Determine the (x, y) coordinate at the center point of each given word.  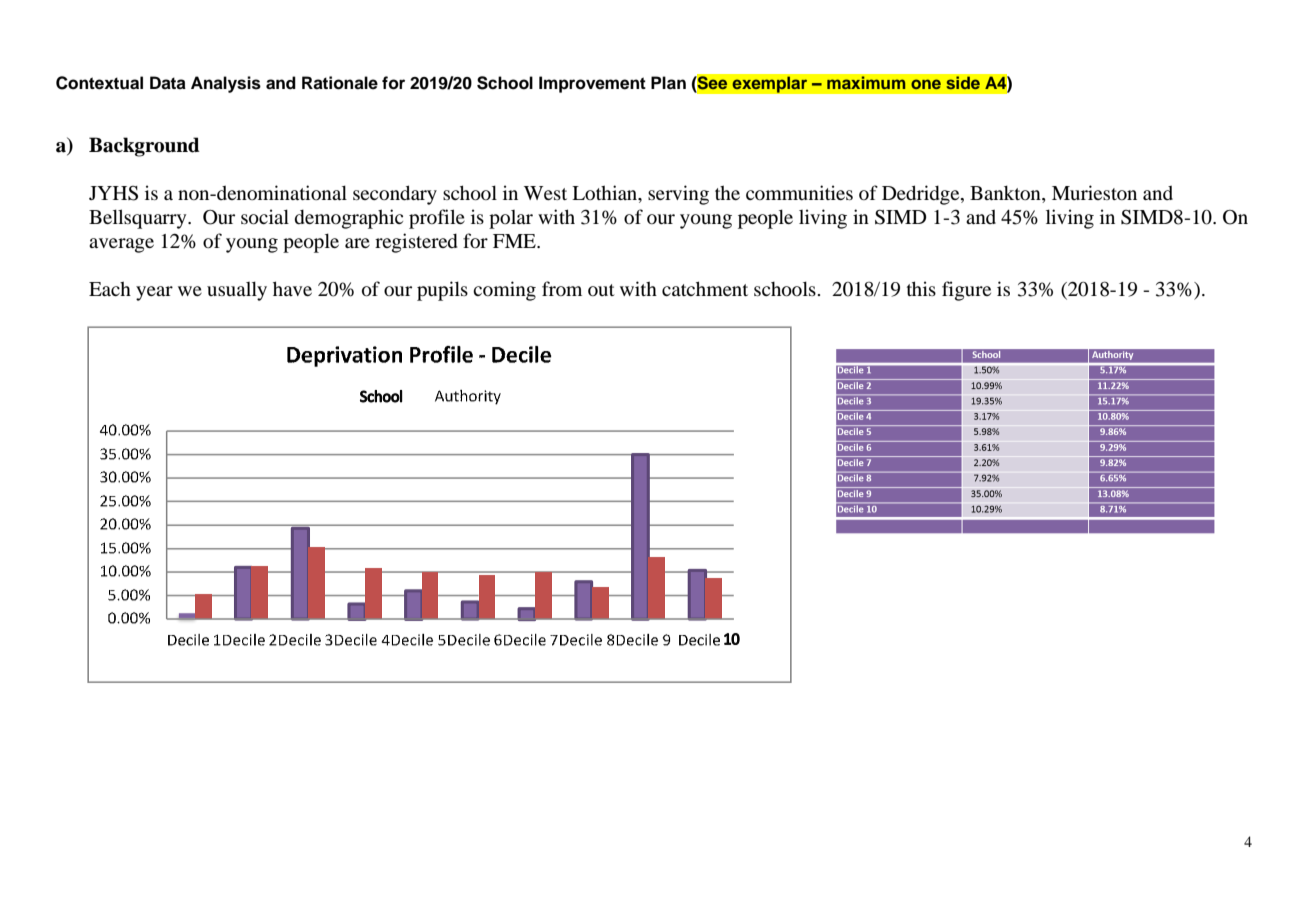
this (921, 288)
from (562, 288)
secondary (395, 195)
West (545, 193)
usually (237, 291)
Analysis (226, 84)
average (121, 245)
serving (678, 195)
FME (515, 241)
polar (511, 219)
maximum (866, 82)
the (727, 192)
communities (799, 192)
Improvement (592, 84)
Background (144, 147)
